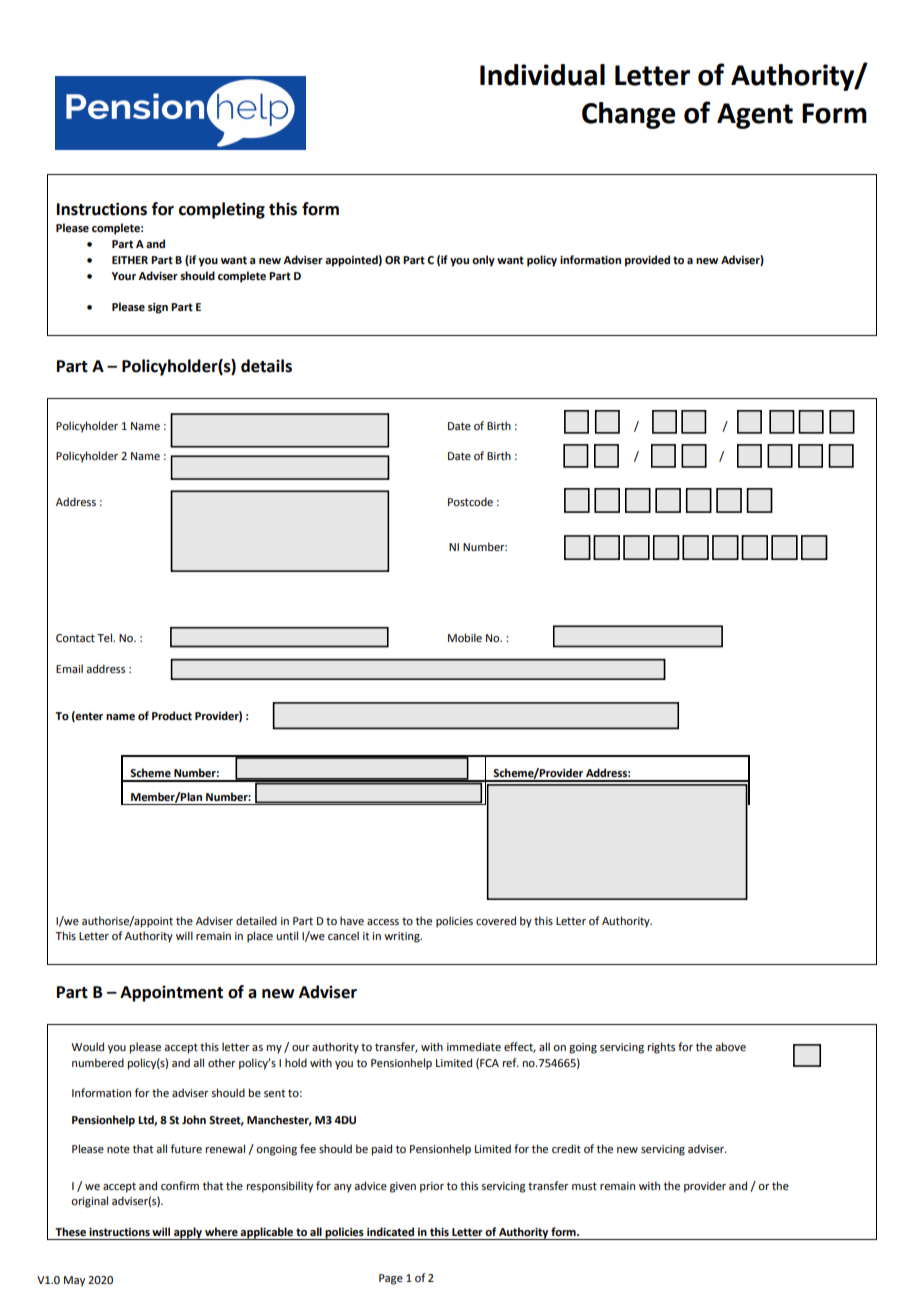 This document has width=924, height=1308. Describe the element at coordinates (470, 501) in the document. I see `Postcode` at that location.
